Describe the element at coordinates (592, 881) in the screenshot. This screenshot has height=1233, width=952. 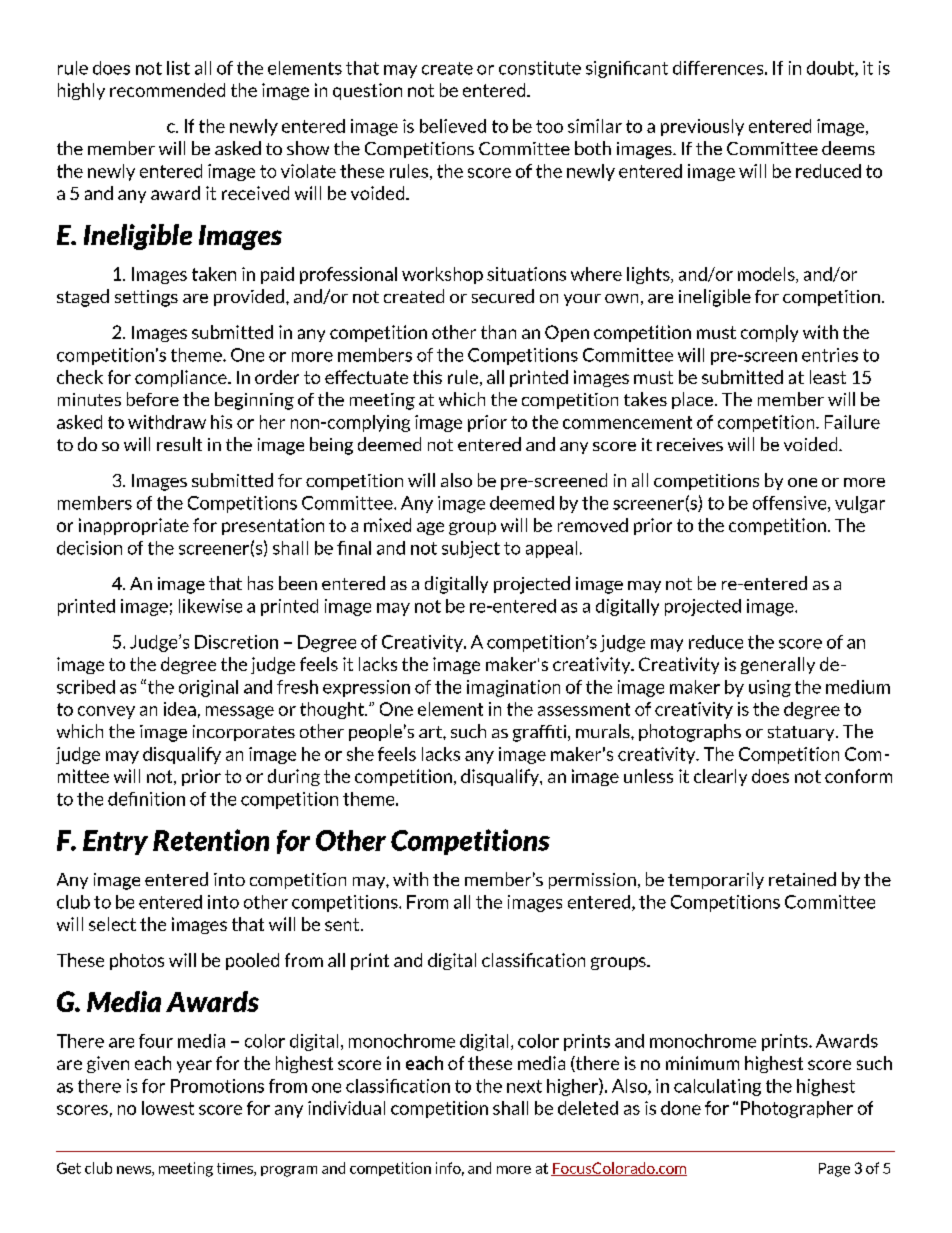
I see `permission` at that location.
